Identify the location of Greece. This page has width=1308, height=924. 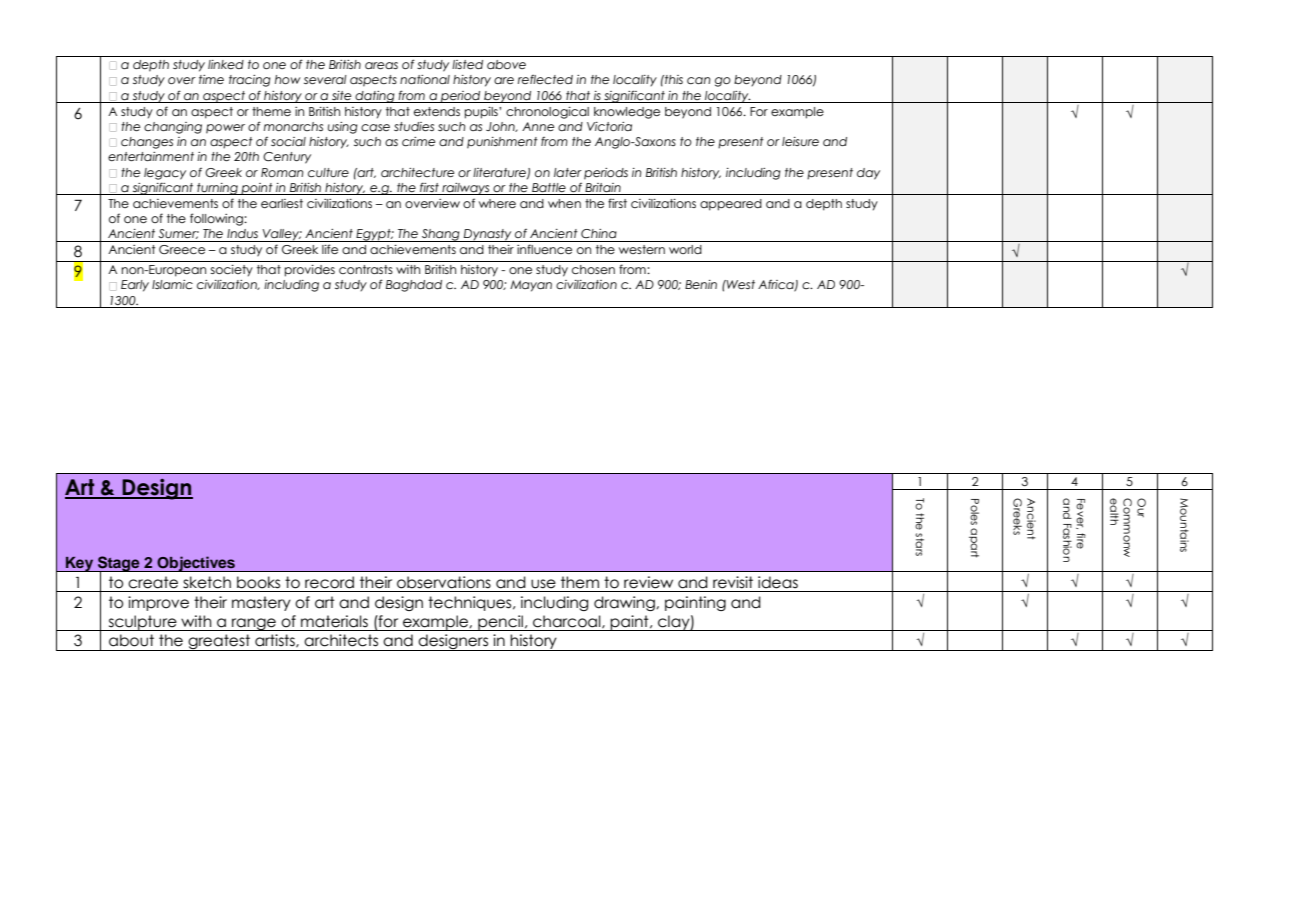
(182, 249).
